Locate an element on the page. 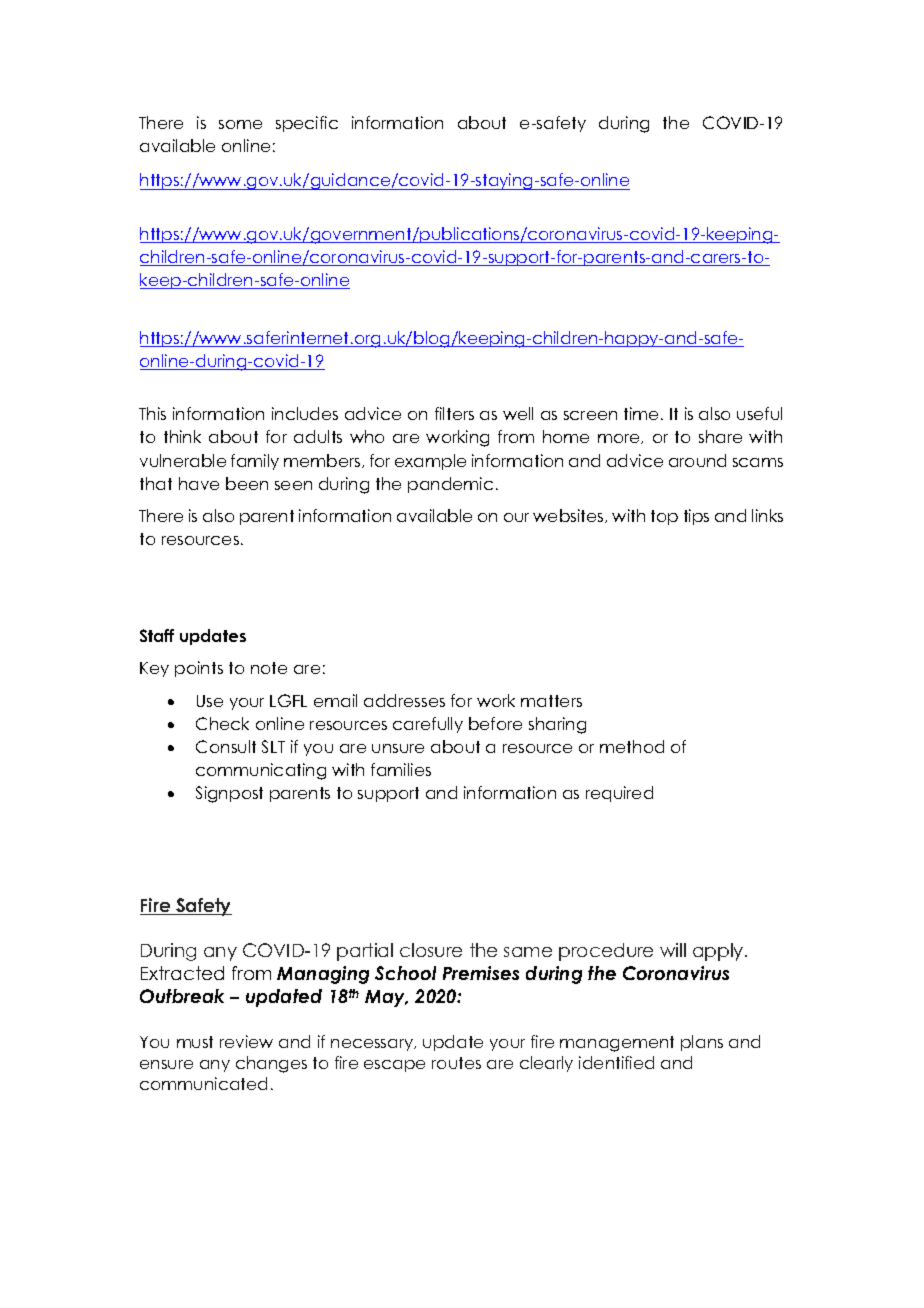 Image resolution: width=924 pixels, height=1308 pixels. routes is located at coordinates (456, 1063).
